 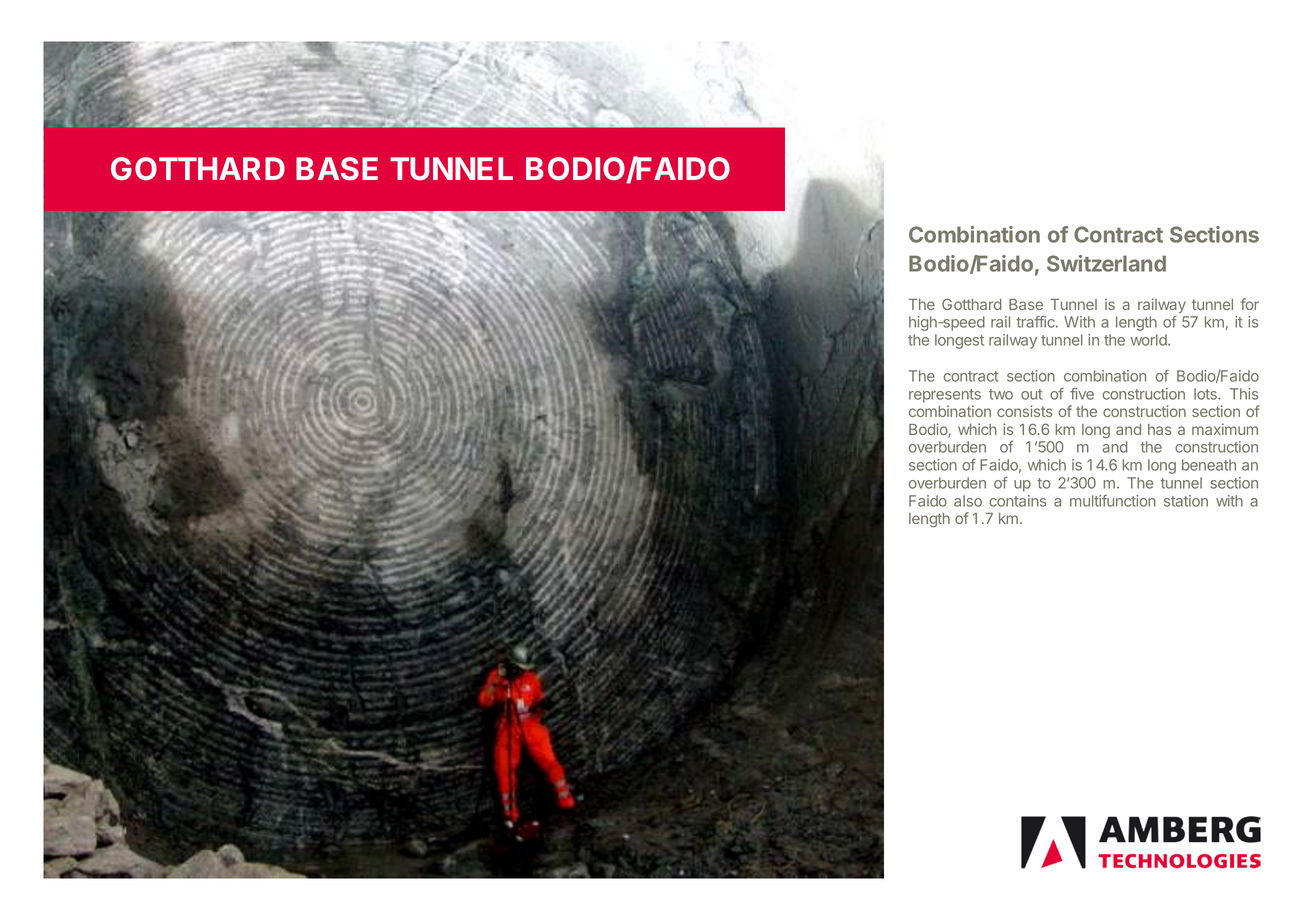 What do you see at coordinates (1082, 394) in the screenshot?
I see `five` at bounding box center [1082, 394].
